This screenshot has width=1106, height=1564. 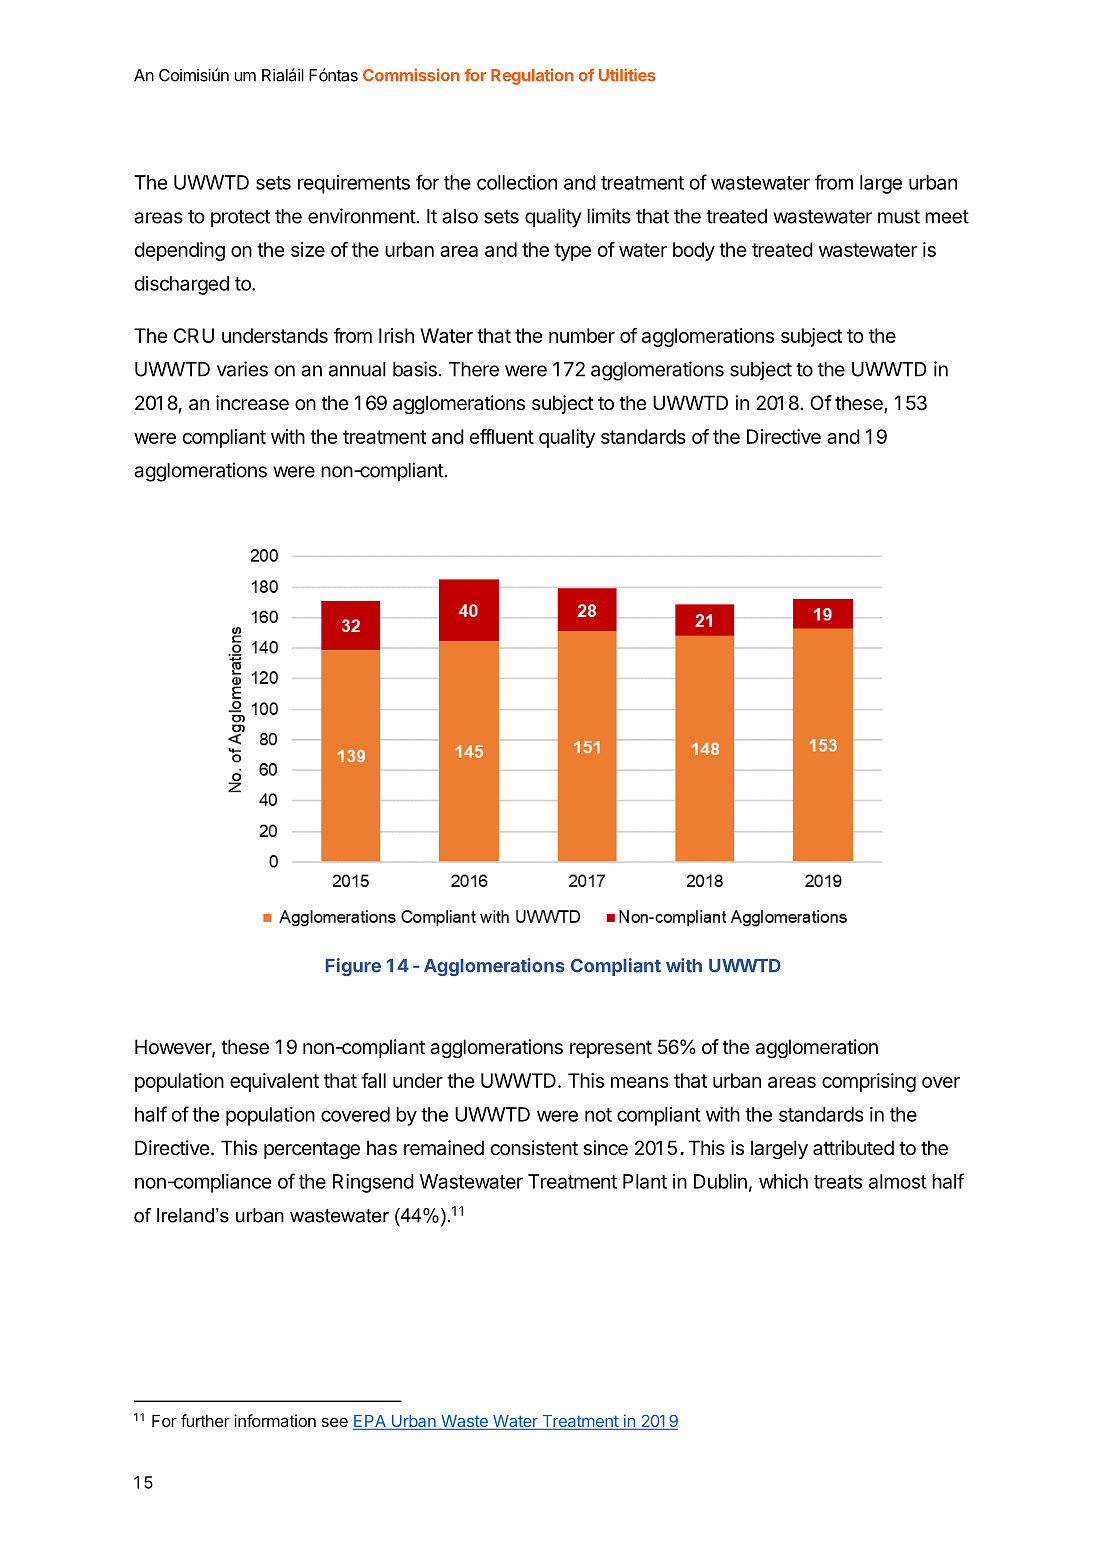 What do you see at coordinates (274, 1082) in the screenshot?
I see `equivalent` at bounding box center [274, 1082].
